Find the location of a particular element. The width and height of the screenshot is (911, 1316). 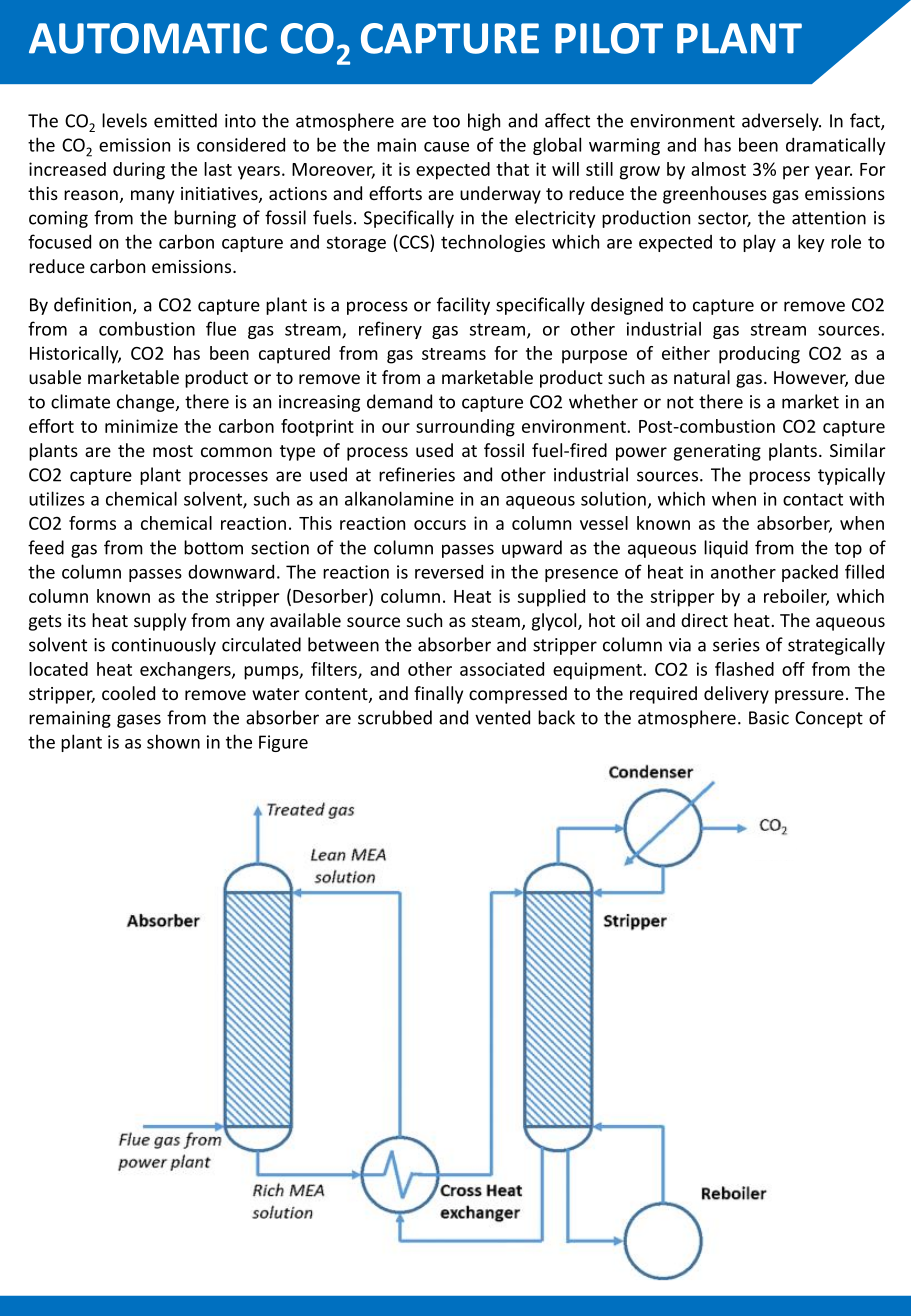

demand is located at coordinates (399, 401).
